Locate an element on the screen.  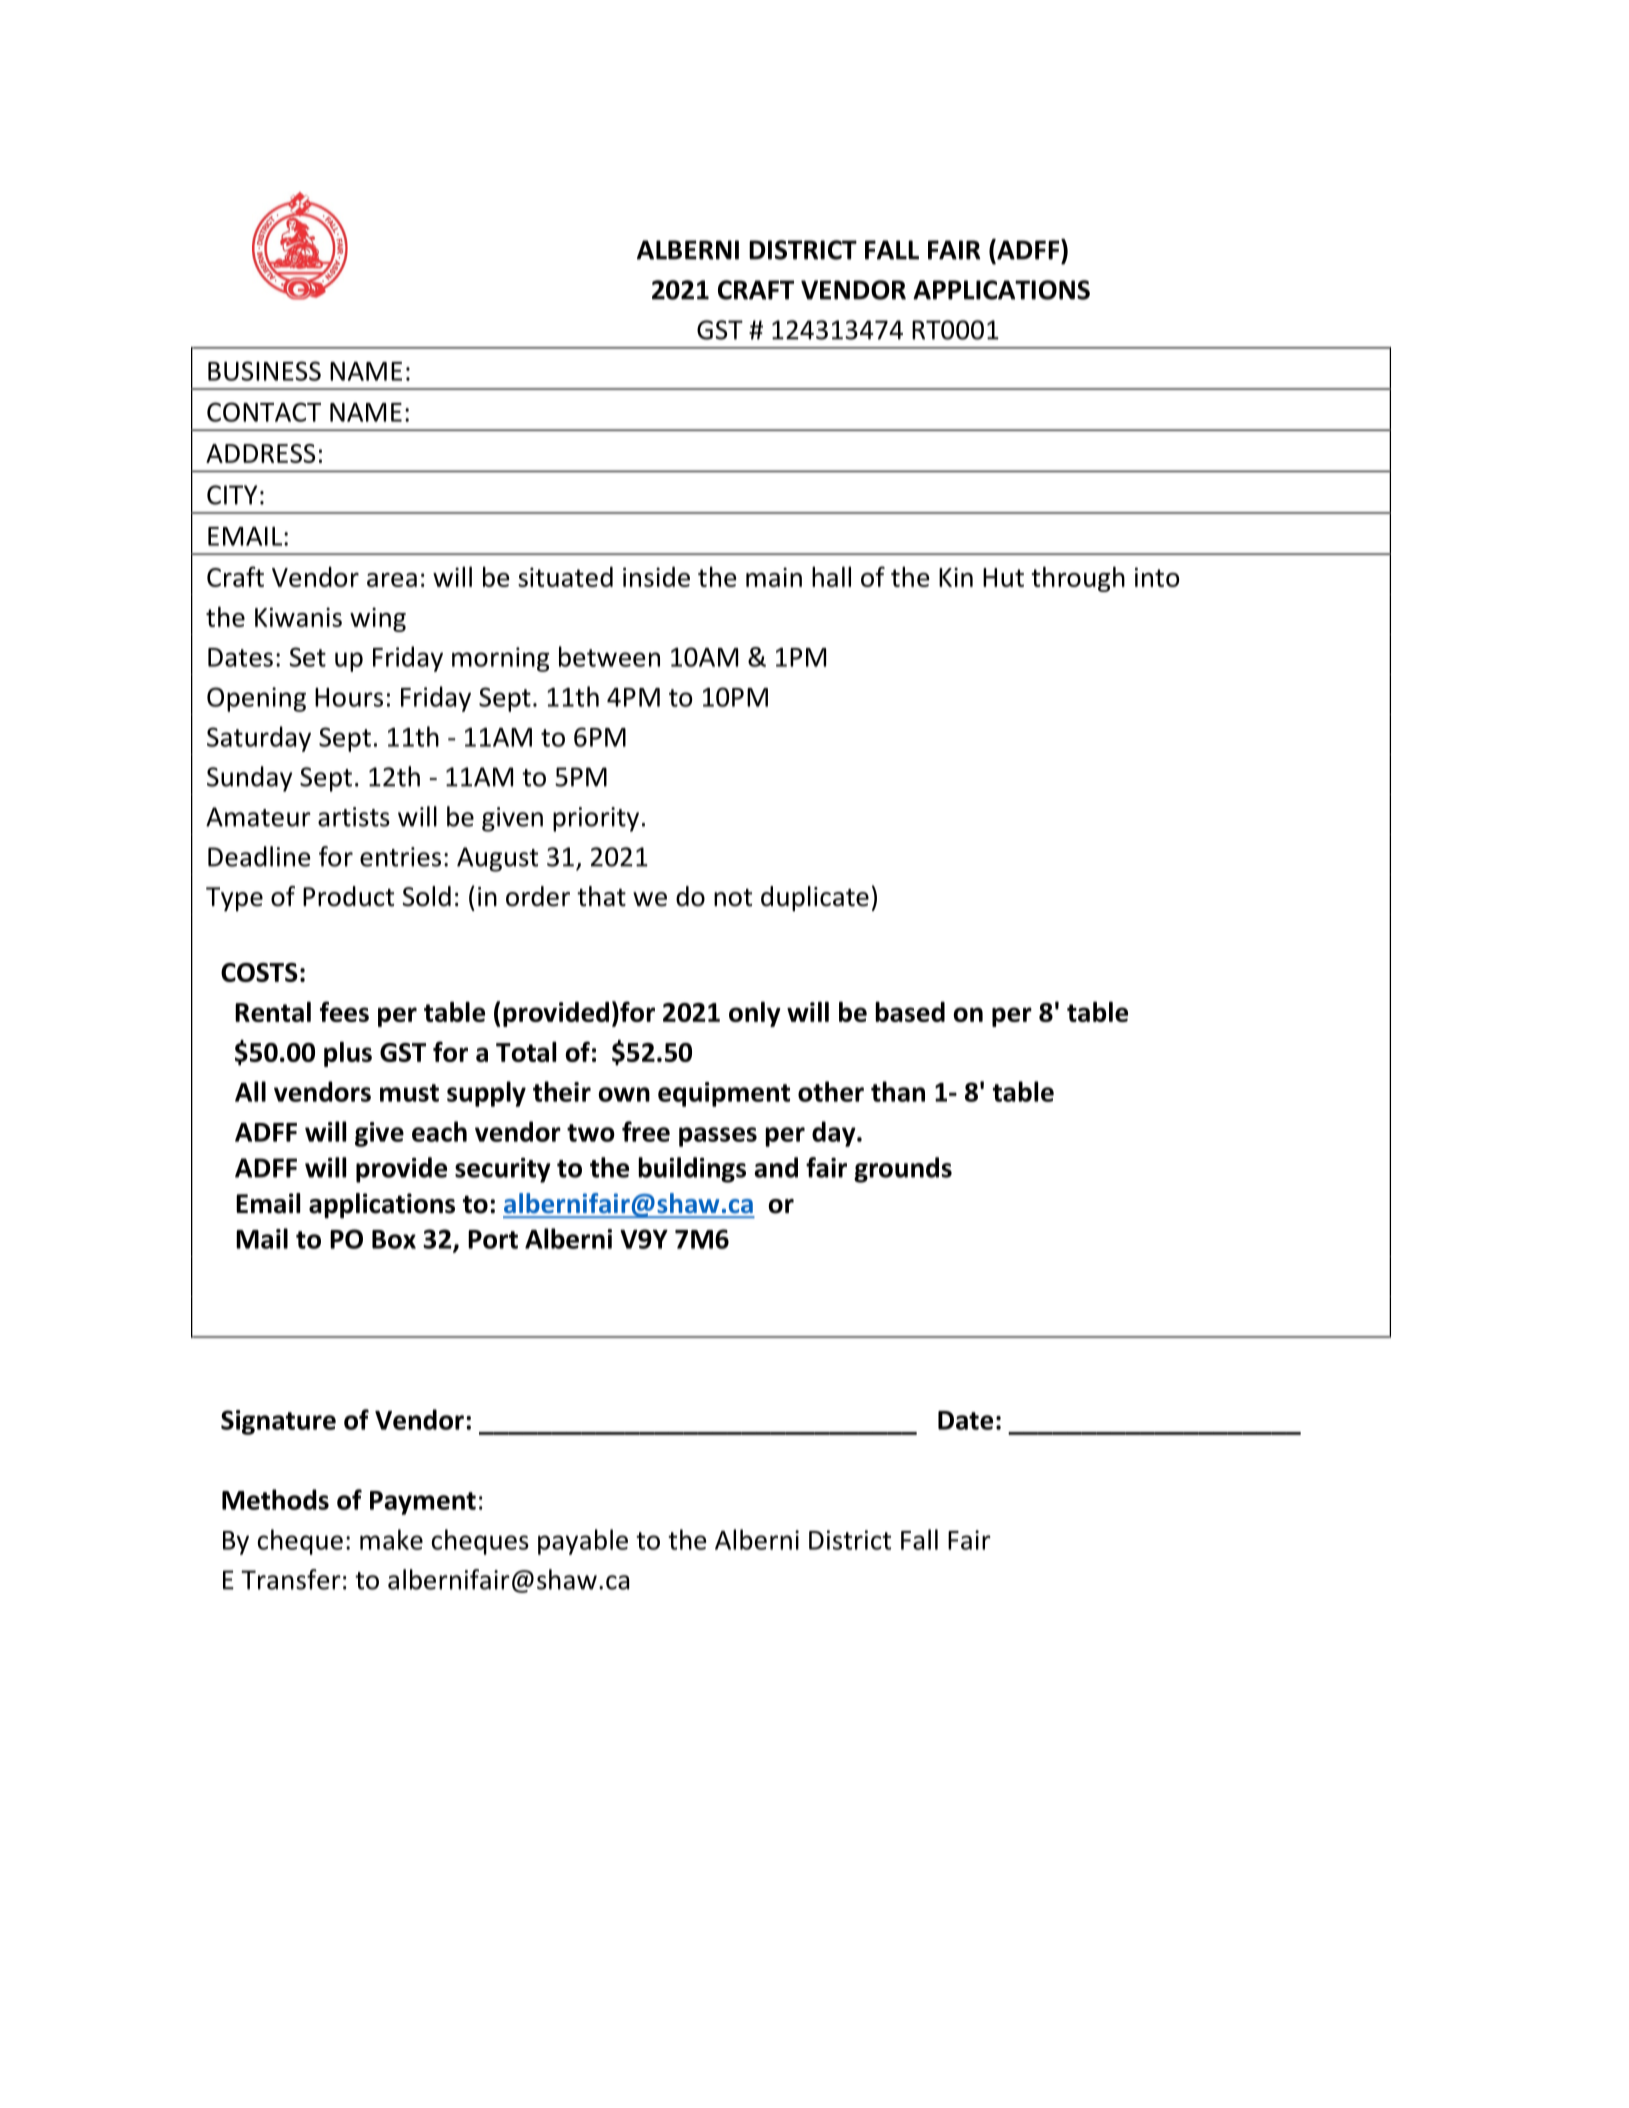
Hut is located at coordinates (1003, 577).
